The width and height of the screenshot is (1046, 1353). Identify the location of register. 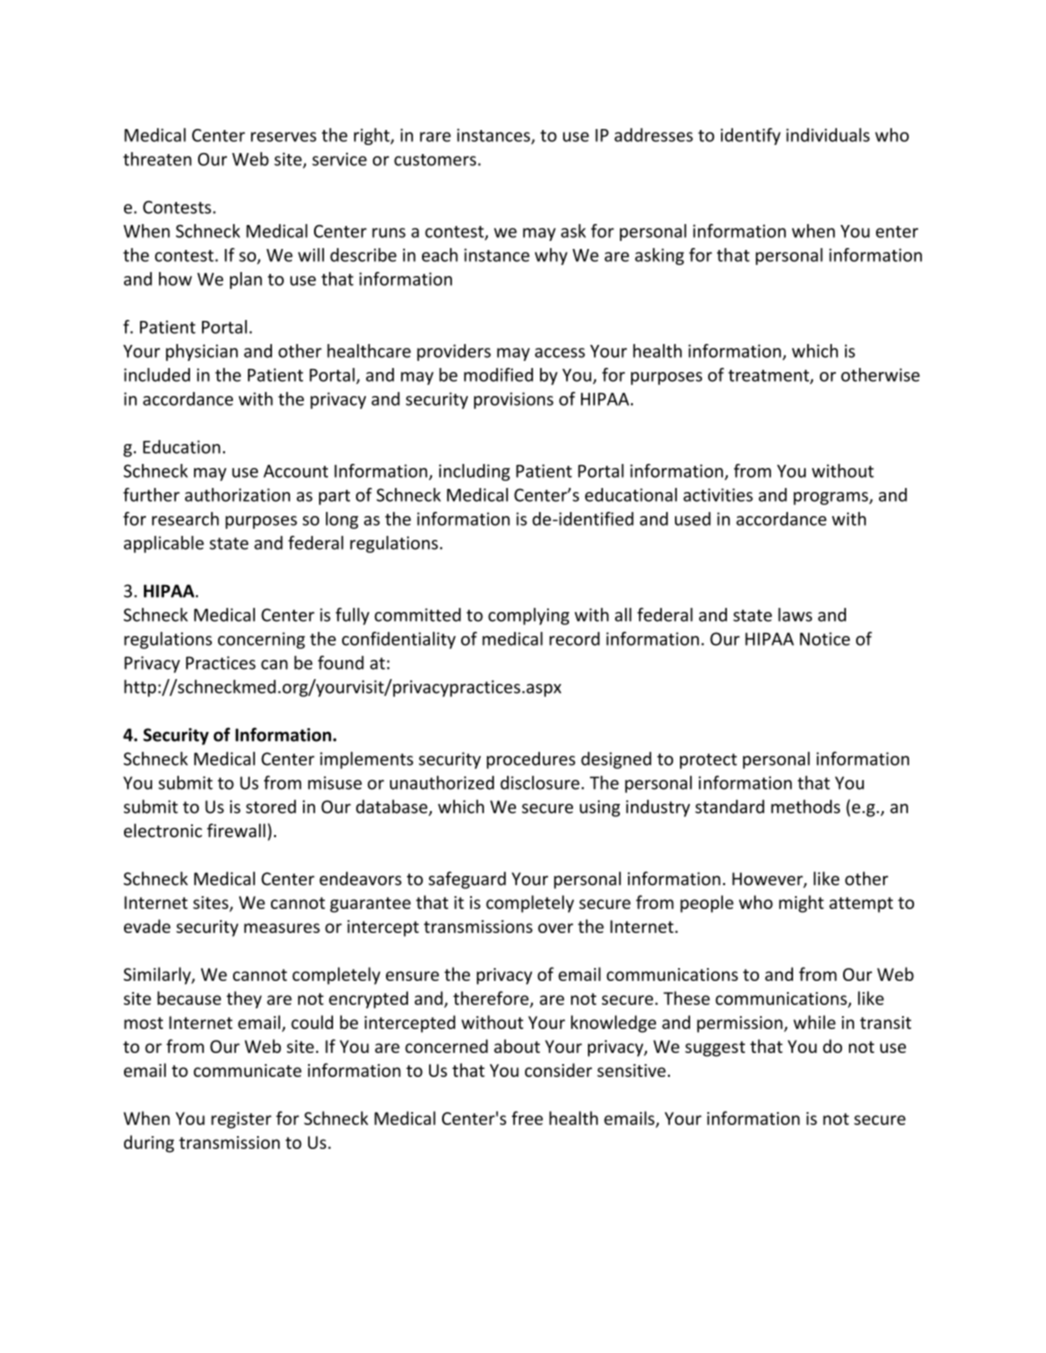
(241, 1120).
